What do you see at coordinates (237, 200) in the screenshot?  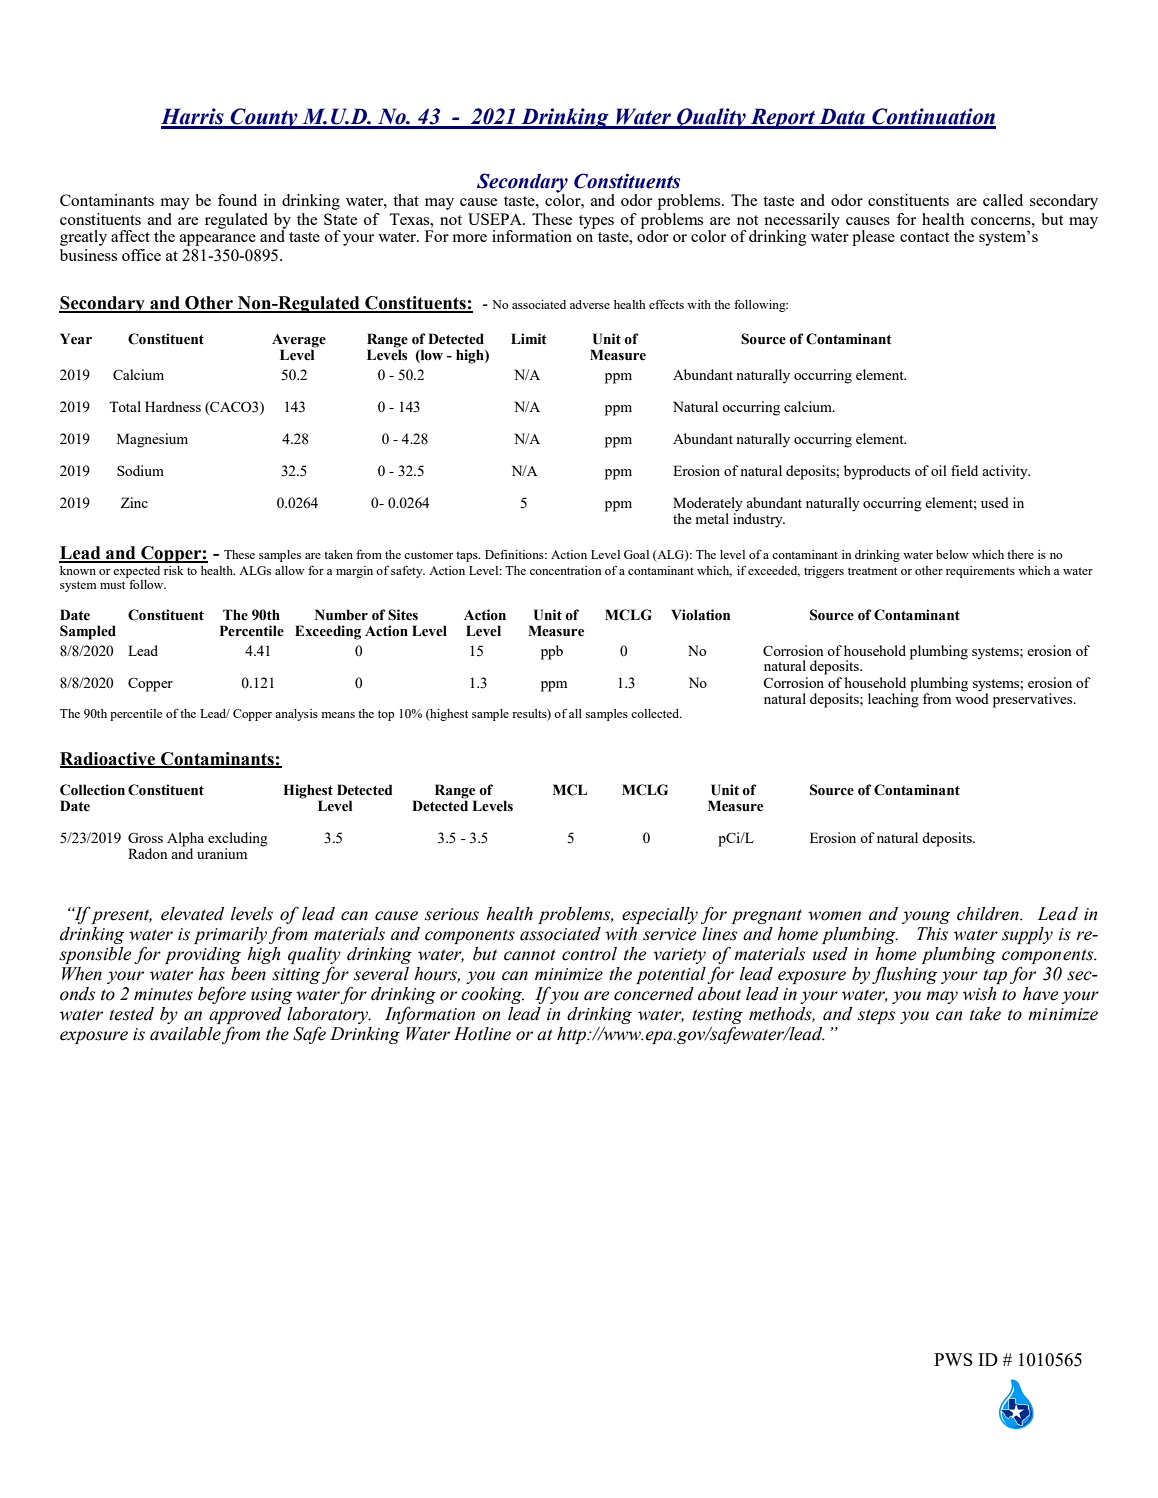 I see `found` at bounding box center [237, 200].
